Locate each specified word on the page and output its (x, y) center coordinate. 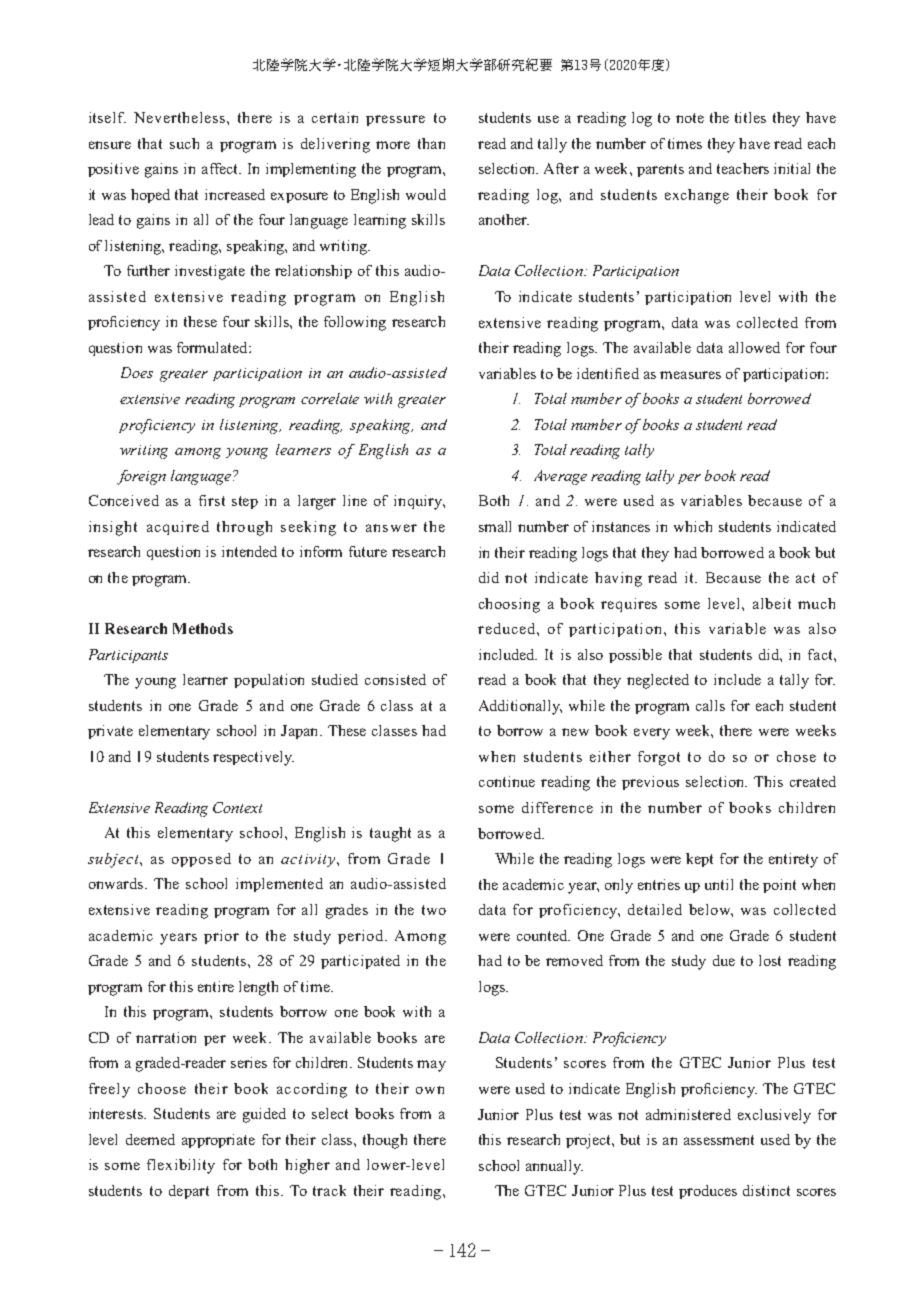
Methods (203, 628)
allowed (754, 347)
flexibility (181, 1166)
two (434, 910)
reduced (508, 628)
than (431, 143)
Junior (498, 1114)
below (711, 910)
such (184, 143)
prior (221, 937)
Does (137, 372)
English (383, 451)
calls (710, 705)
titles (750, 117)
